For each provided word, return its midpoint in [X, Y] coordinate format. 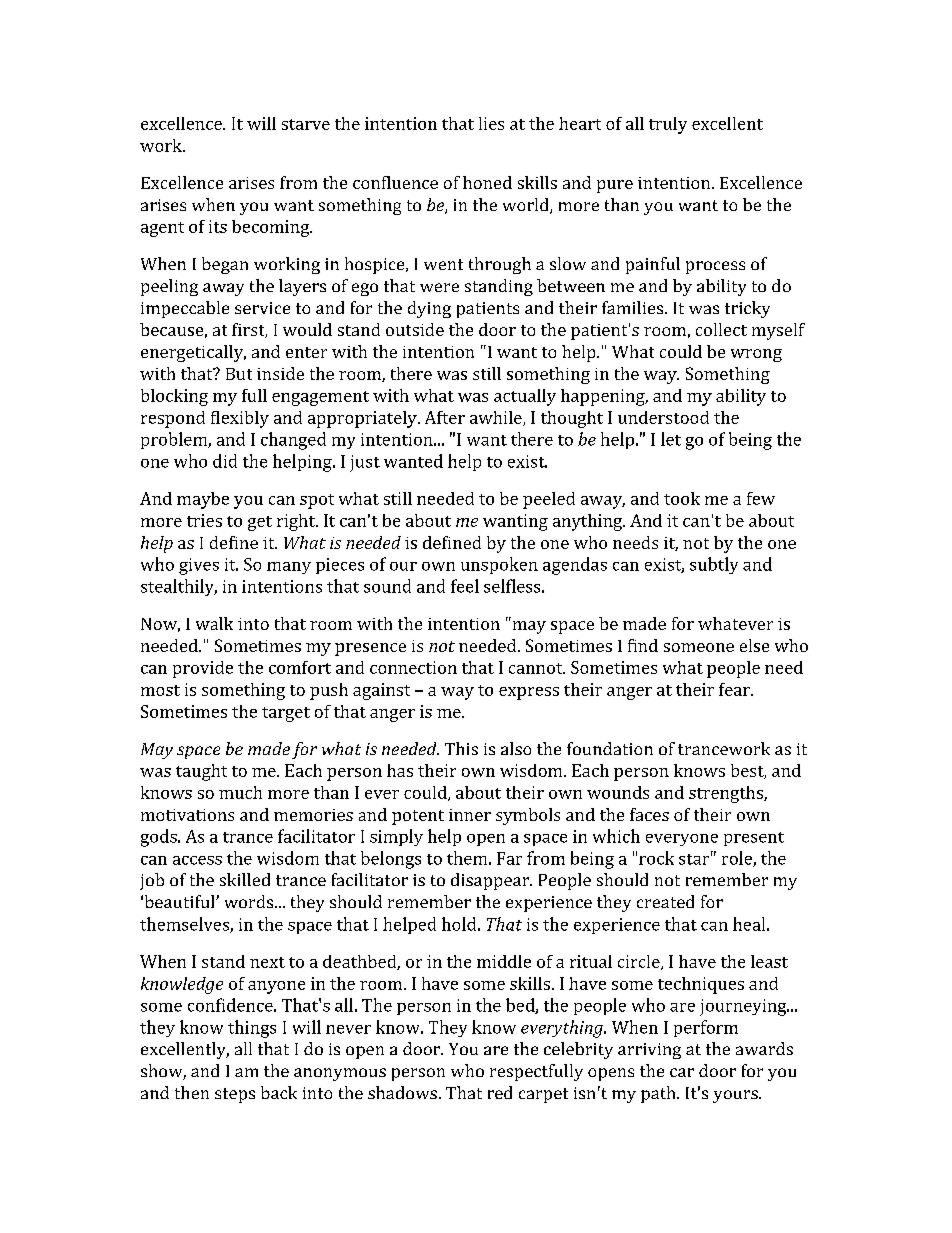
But [239, 374]
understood [663, 417]
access [197, 860]
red [500, 1092]
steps [235, 1095]
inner [470, 815]
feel [465, 586]
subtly [714, 565]
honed [487, 182]
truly [668, 125]
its [218, 226]
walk [214, 623]
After [445, 417]
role [738, 859]
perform [706, 1028]
